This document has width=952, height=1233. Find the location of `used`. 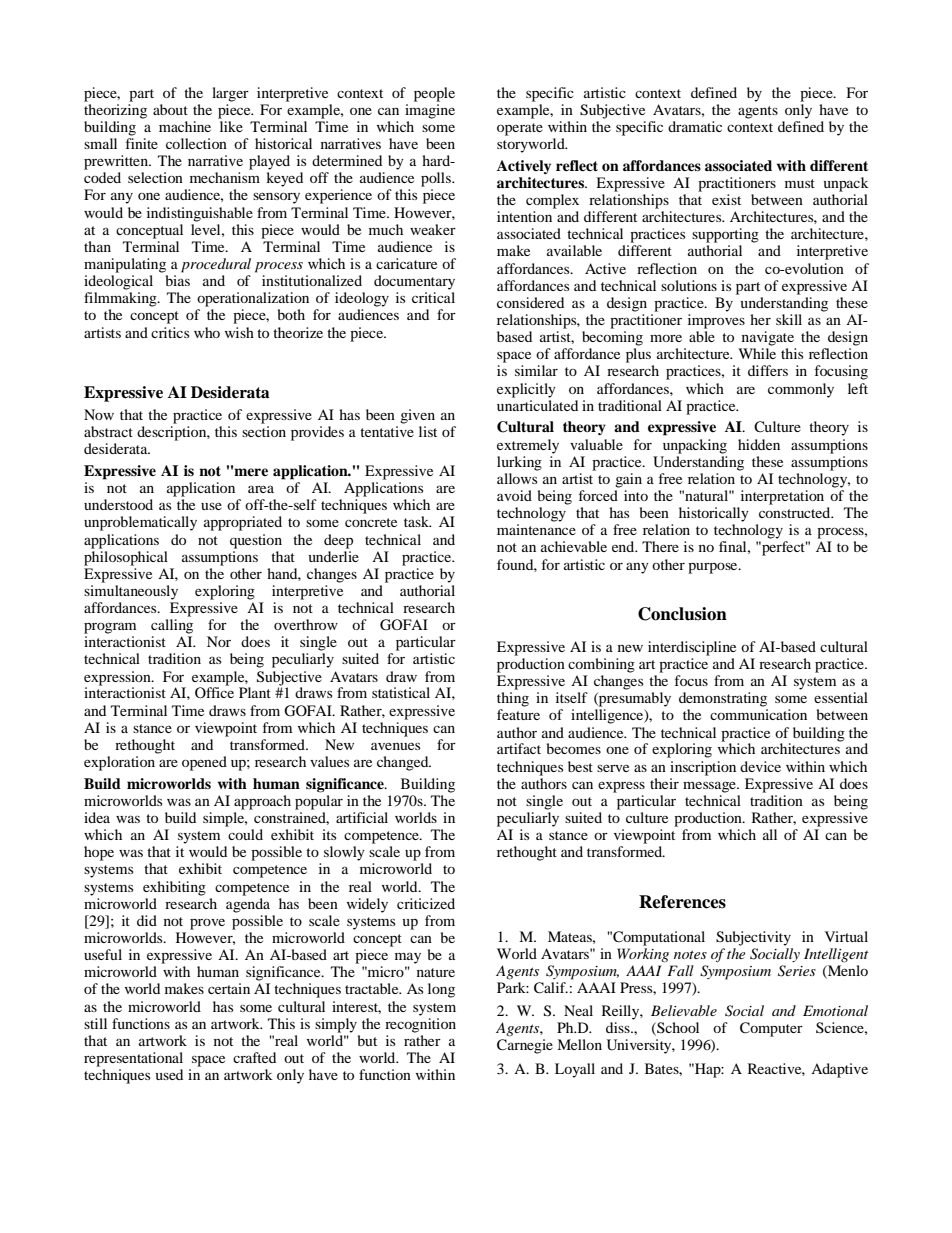

used is located at coordinates (169, 1074).
